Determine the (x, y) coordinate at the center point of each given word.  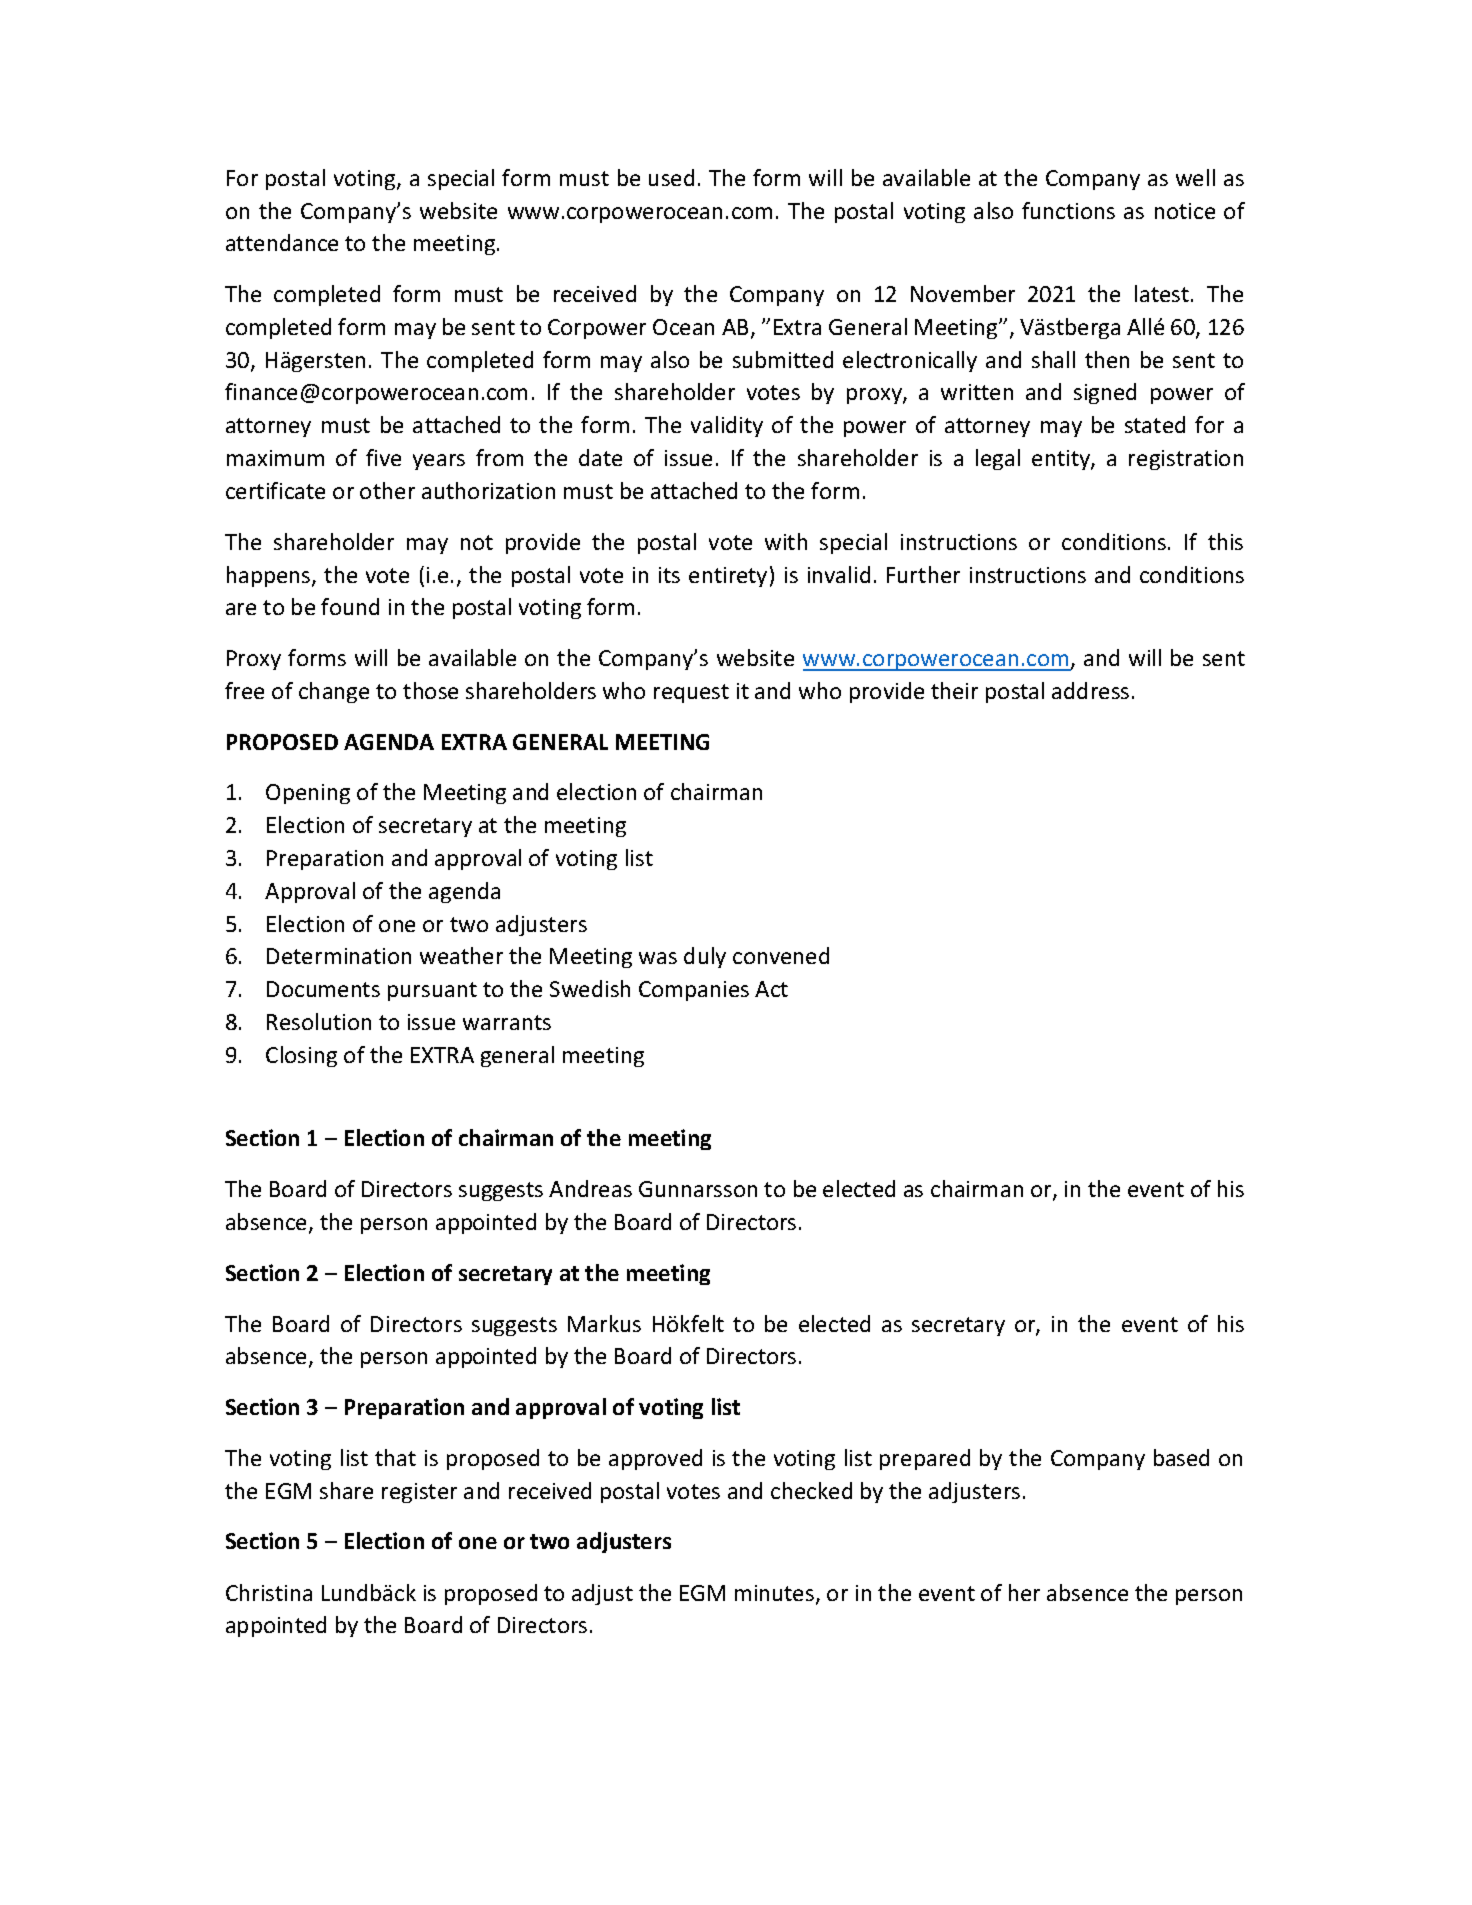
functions (1068, 210)
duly (705, 957)
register (419, 1493)
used (671, 177)
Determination (339, 956)
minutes (776, 1594)
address (1090, 690)
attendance (282, 242)
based (1181, 1457)
